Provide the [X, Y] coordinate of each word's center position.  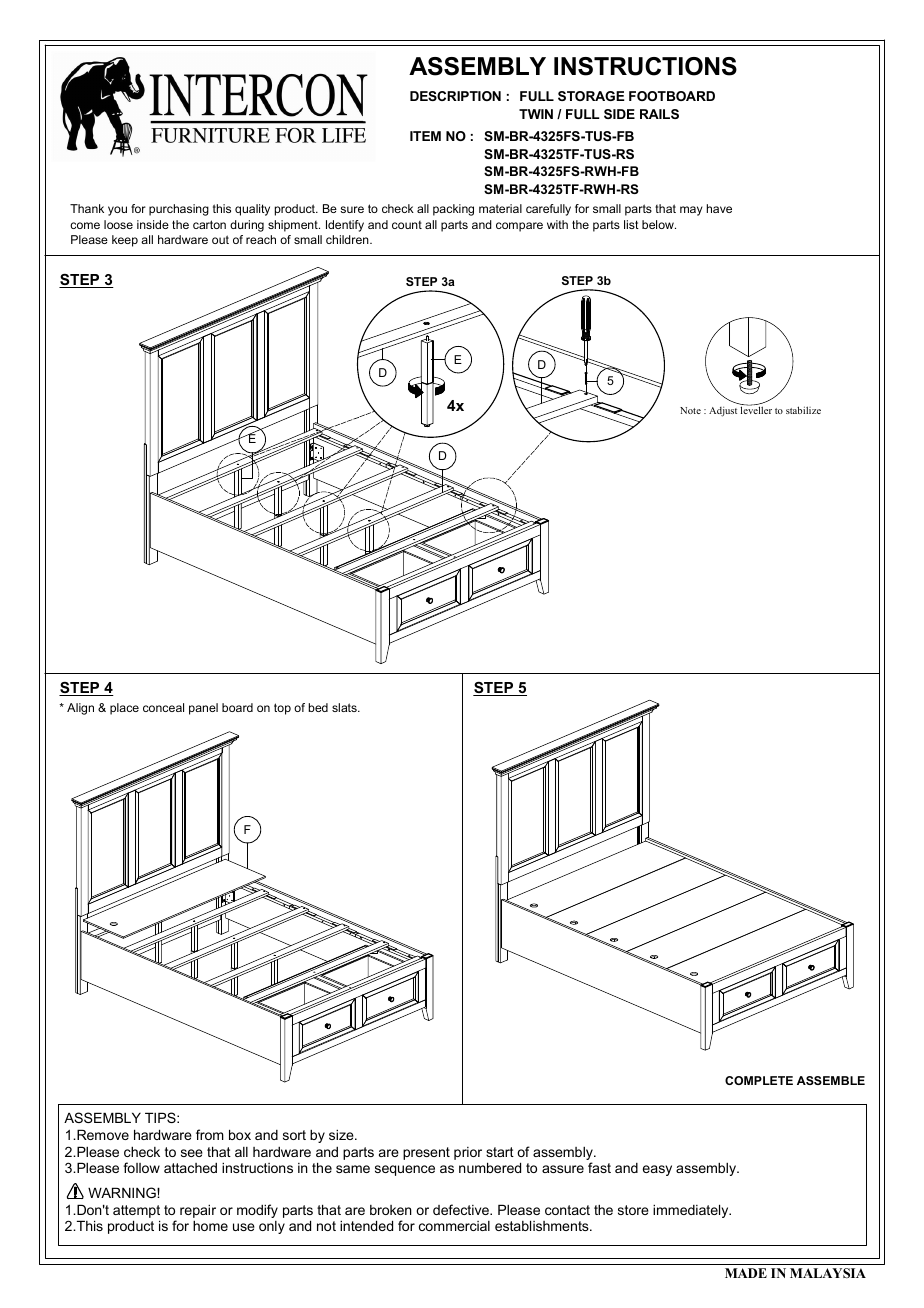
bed [318, 707]
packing [453, 210]
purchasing [179, 210]
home [210, 1225]
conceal [163, 707]
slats [345, 707]
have [719, 208]
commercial [454, 1226]
